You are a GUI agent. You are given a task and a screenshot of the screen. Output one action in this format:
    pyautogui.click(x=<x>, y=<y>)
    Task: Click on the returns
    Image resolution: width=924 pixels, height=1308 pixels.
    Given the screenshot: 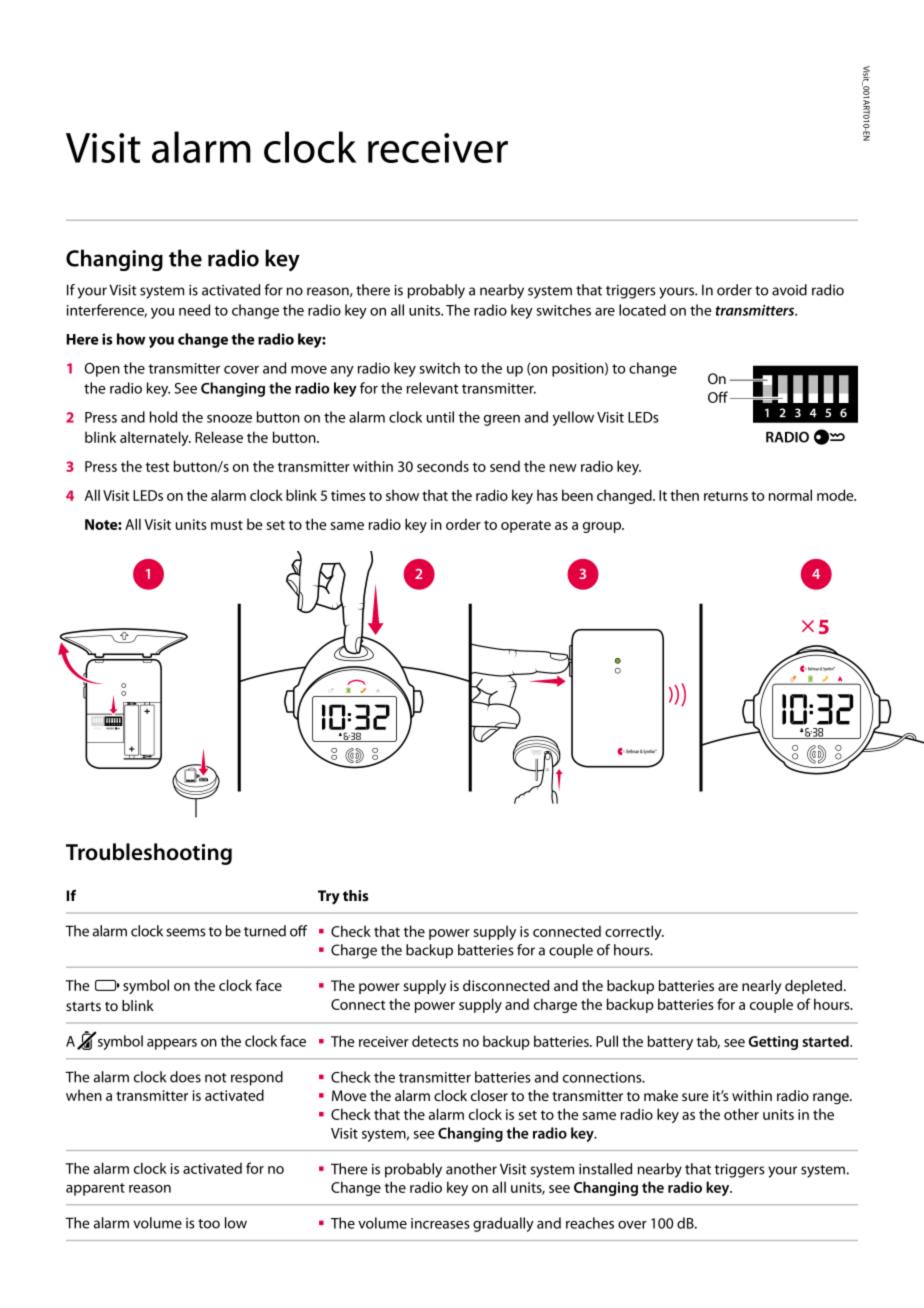 What is the action you would take?
    pyautogui.click(x=726, y=496)
